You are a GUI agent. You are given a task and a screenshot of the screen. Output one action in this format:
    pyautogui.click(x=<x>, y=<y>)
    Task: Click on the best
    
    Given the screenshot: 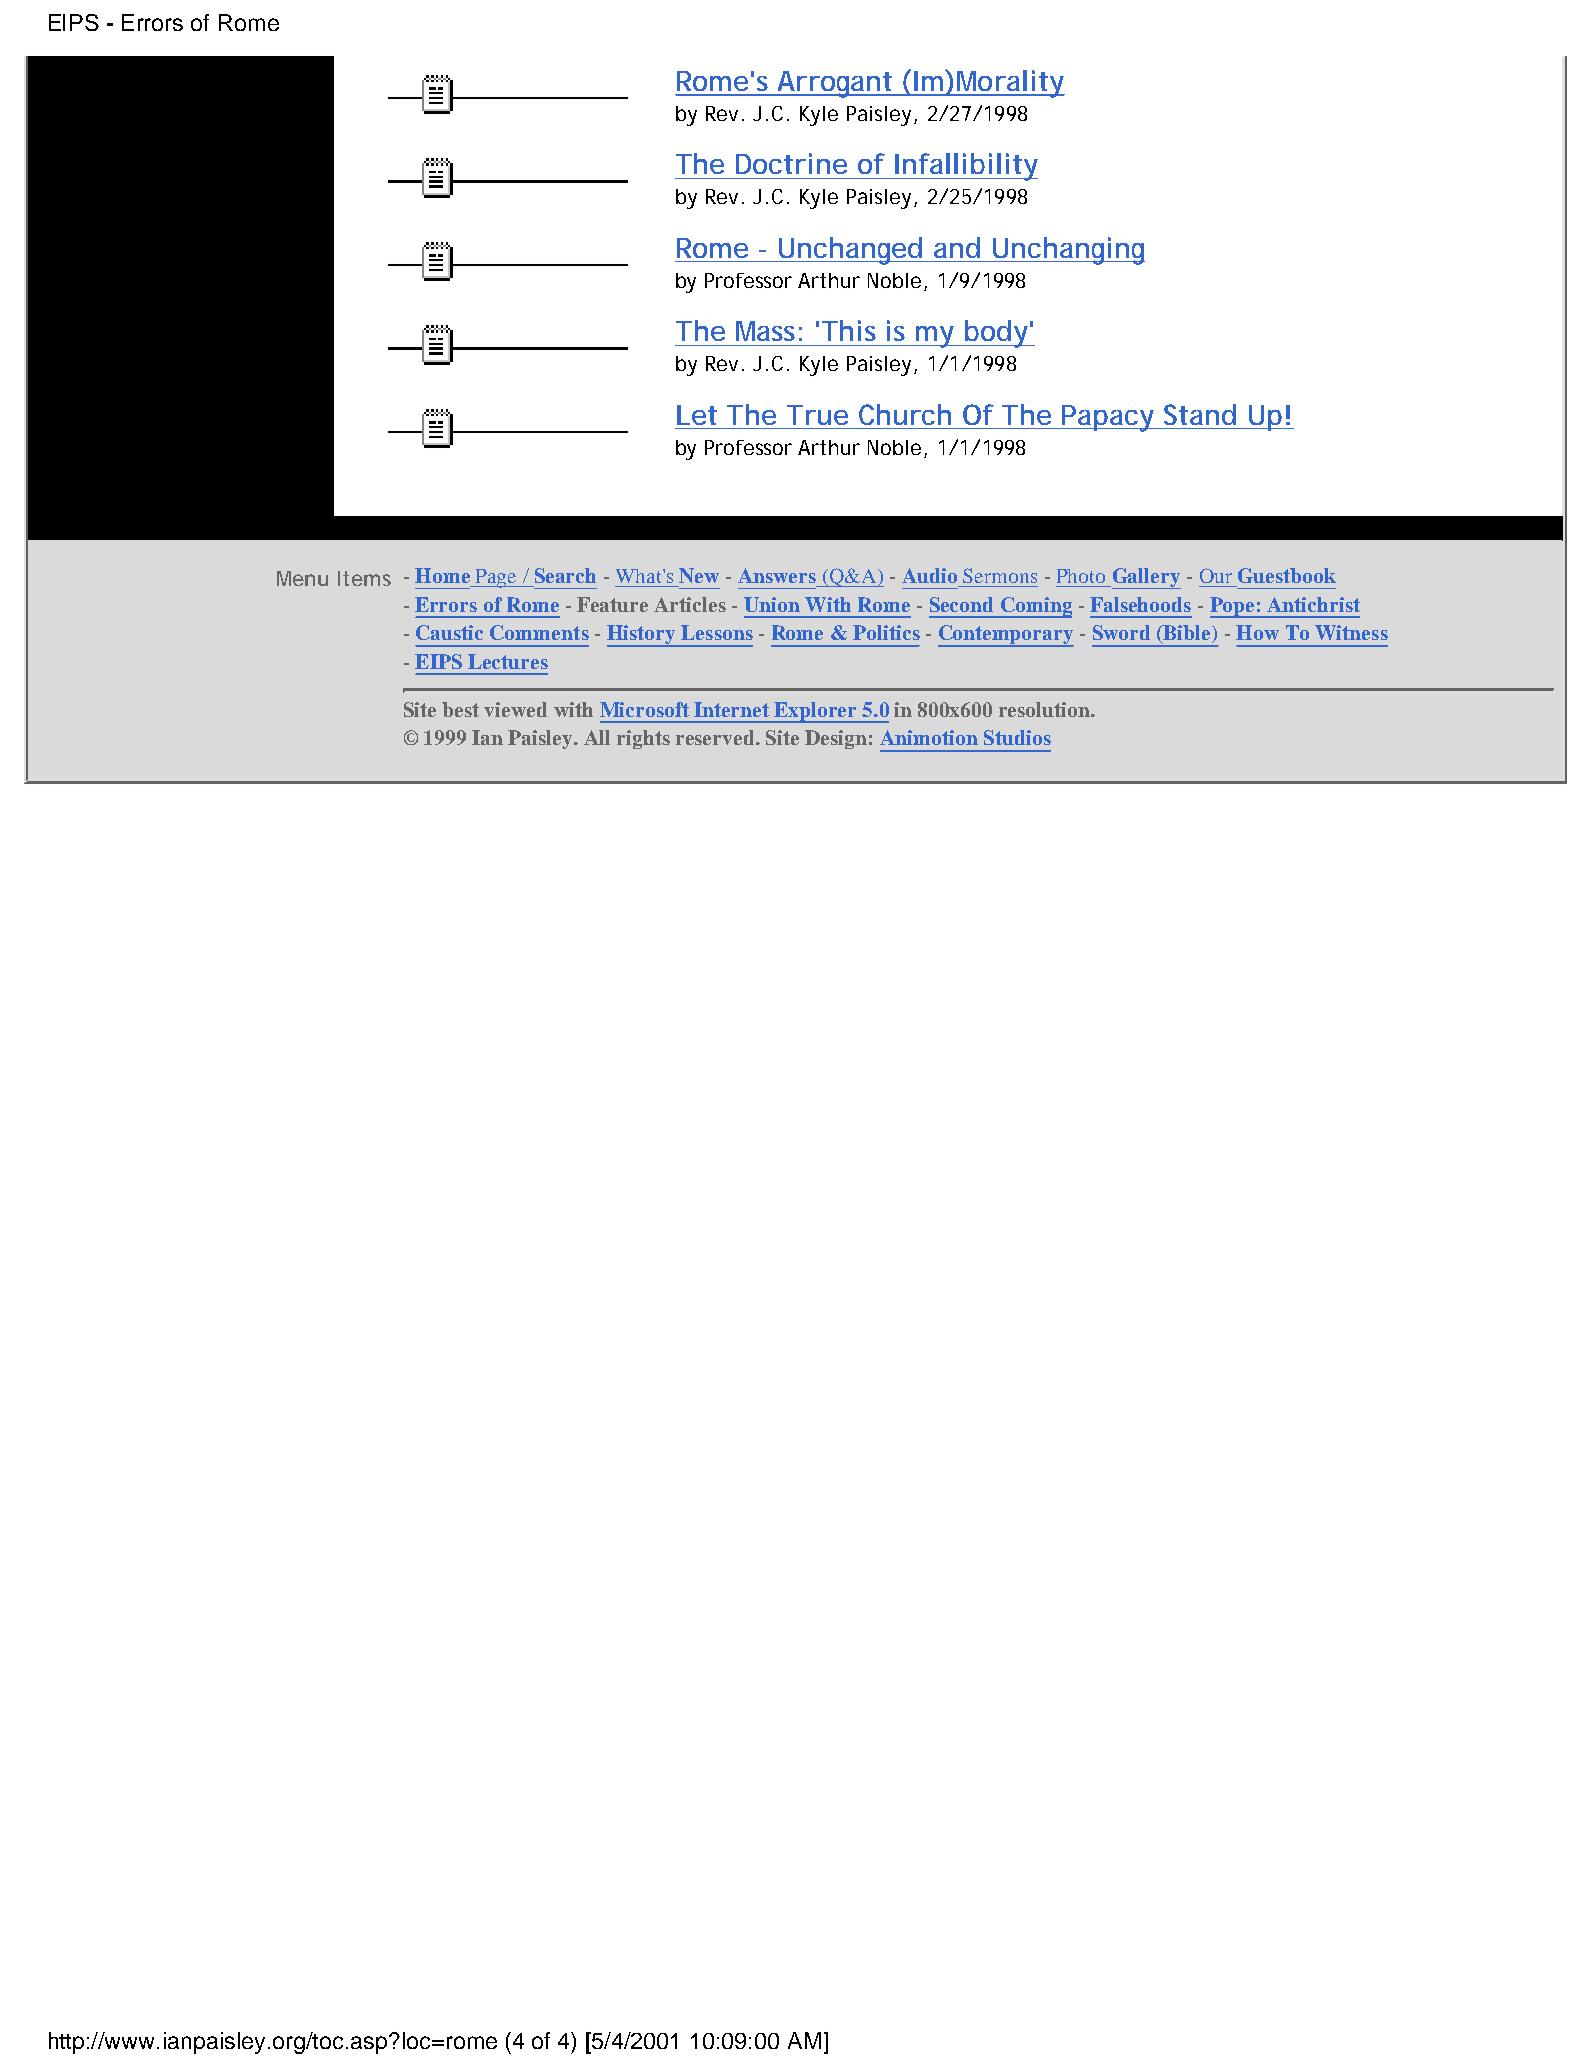 What is the action you would take?
    pyautogui.click(x=460, y=709)
